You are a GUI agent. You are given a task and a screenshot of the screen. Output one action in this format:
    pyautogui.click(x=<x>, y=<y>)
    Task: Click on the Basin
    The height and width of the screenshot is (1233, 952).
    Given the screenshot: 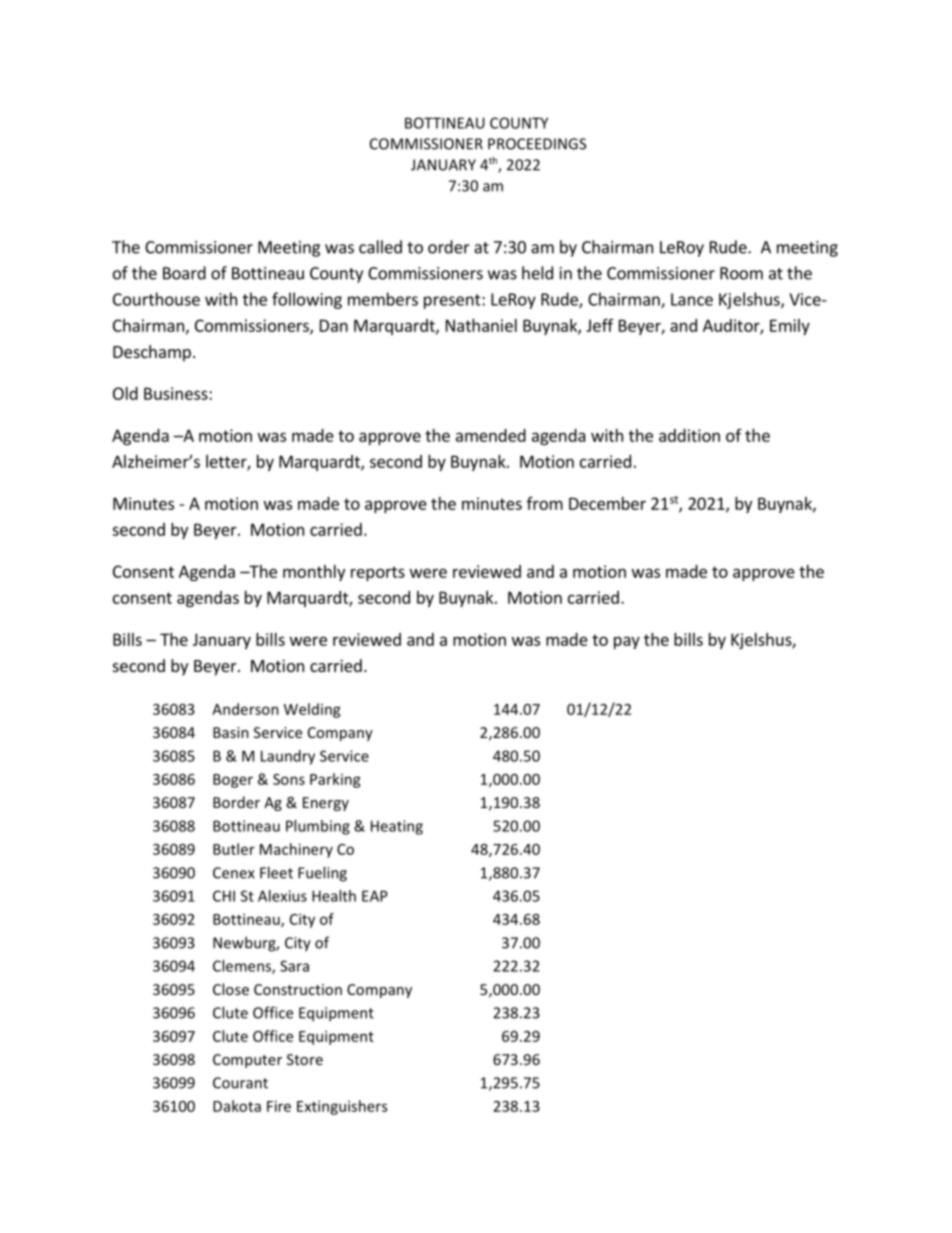 What is the action you would take?
    pyautogui.click(x=231, y=732)
